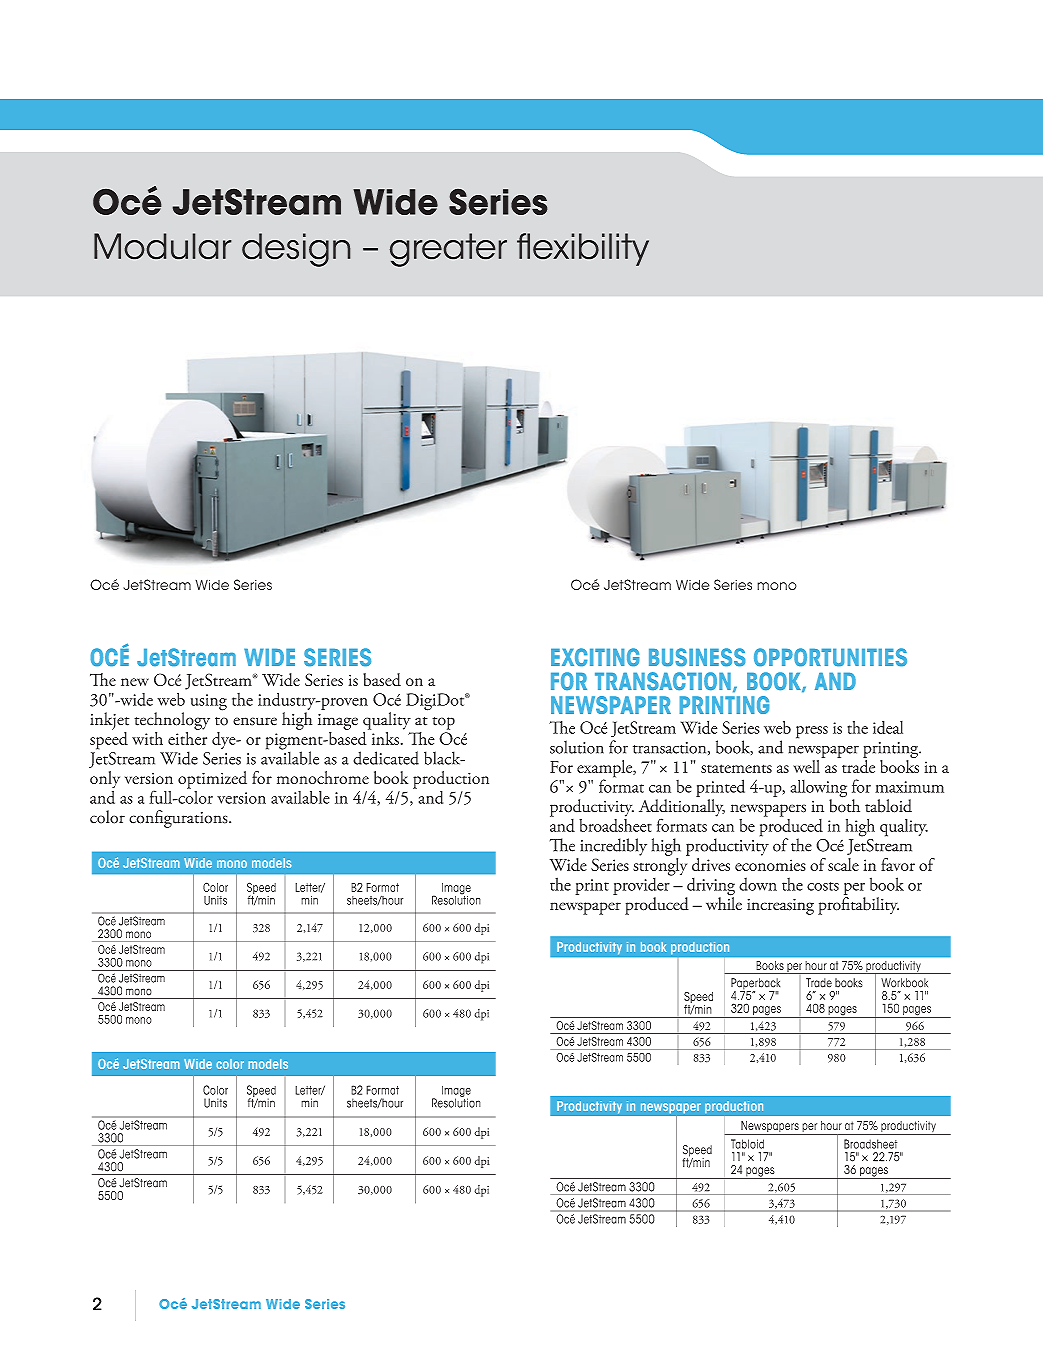  I want to click on provider, so click(642, 885).
